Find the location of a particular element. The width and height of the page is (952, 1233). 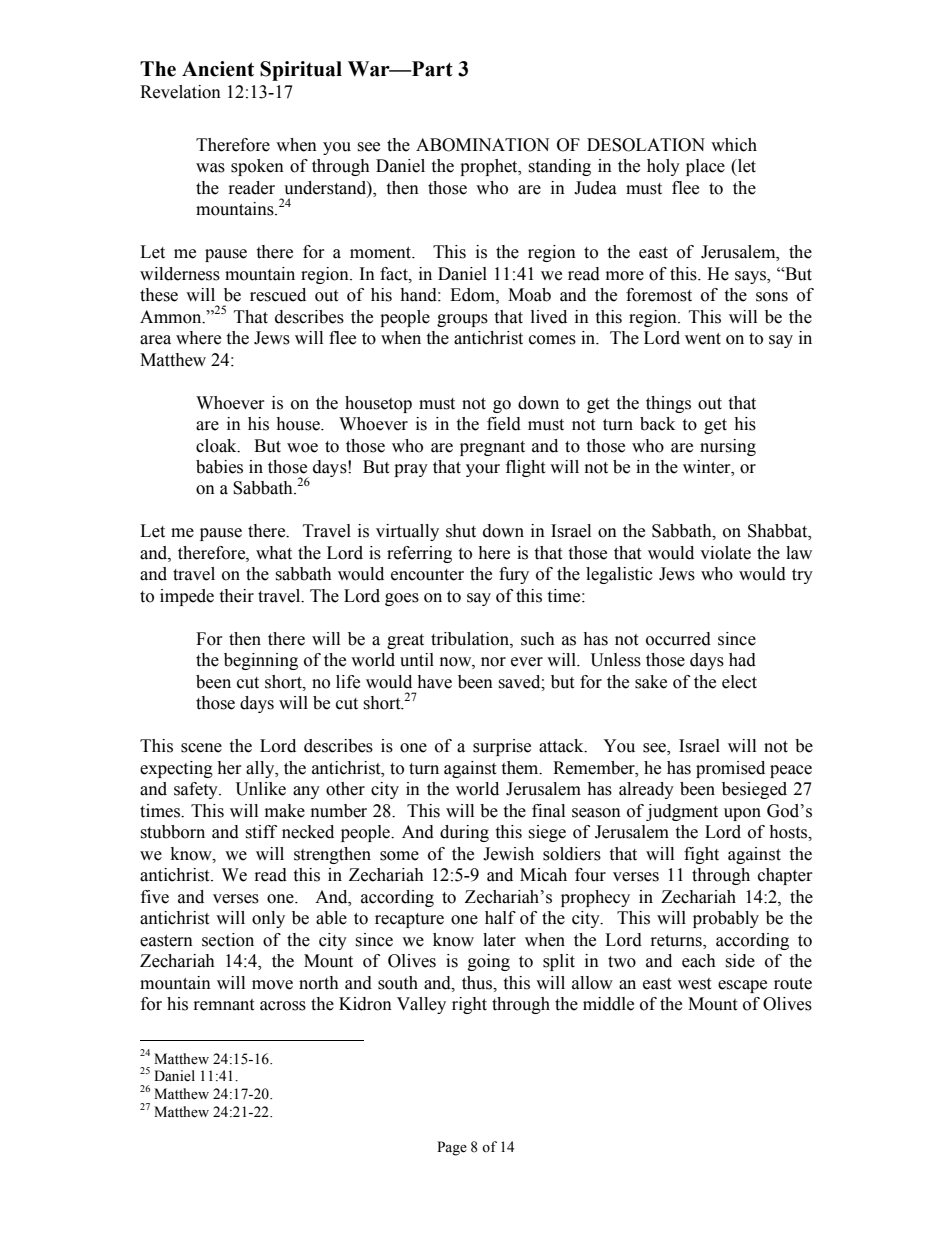

ABOMINATION is located at coordinates (482, 145).
